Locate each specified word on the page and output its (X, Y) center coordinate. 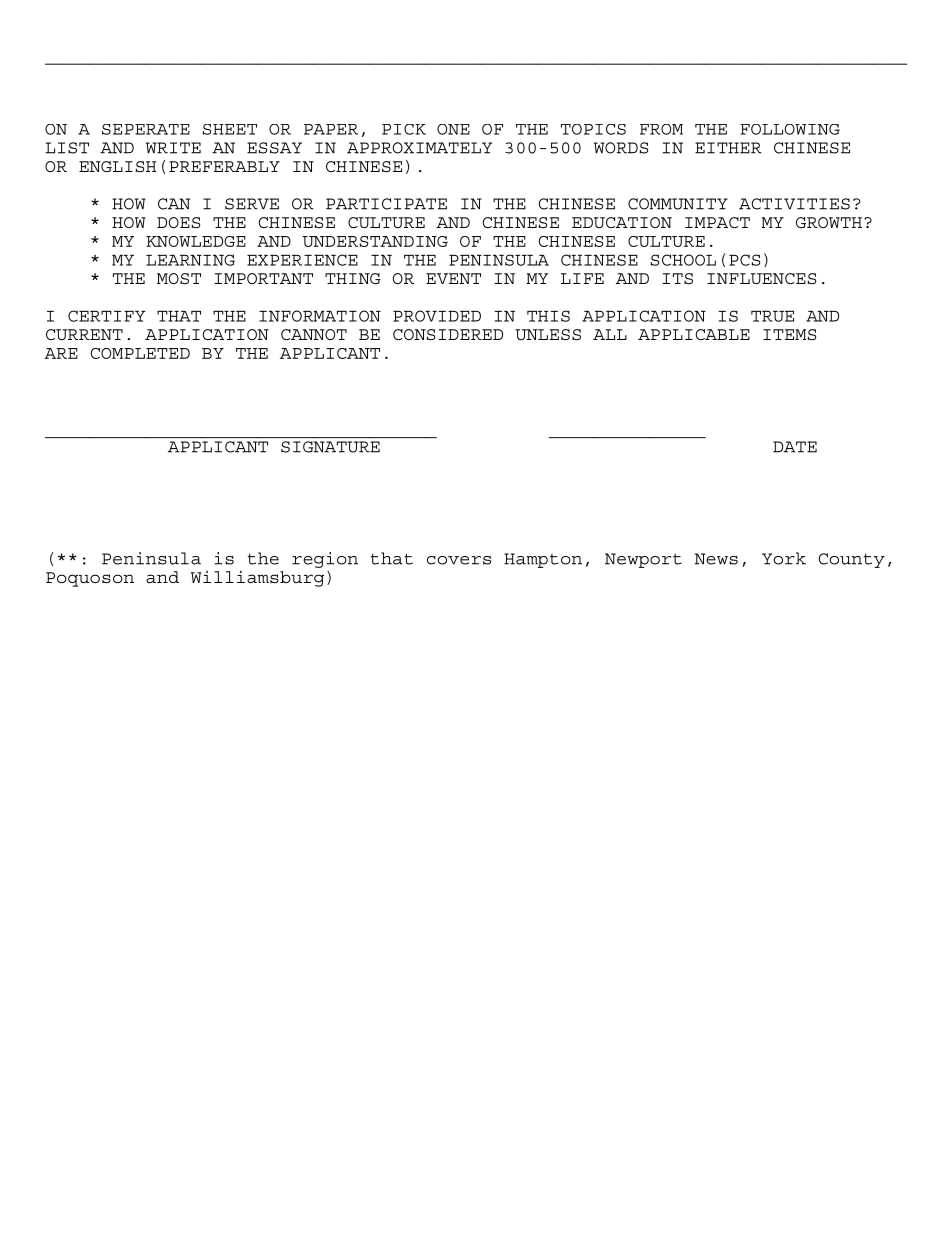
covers (459, 560)
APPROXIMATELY (419, 148)
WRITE (173, 148)
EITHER (728, 148)
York (784, 558)
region (325, 560)
